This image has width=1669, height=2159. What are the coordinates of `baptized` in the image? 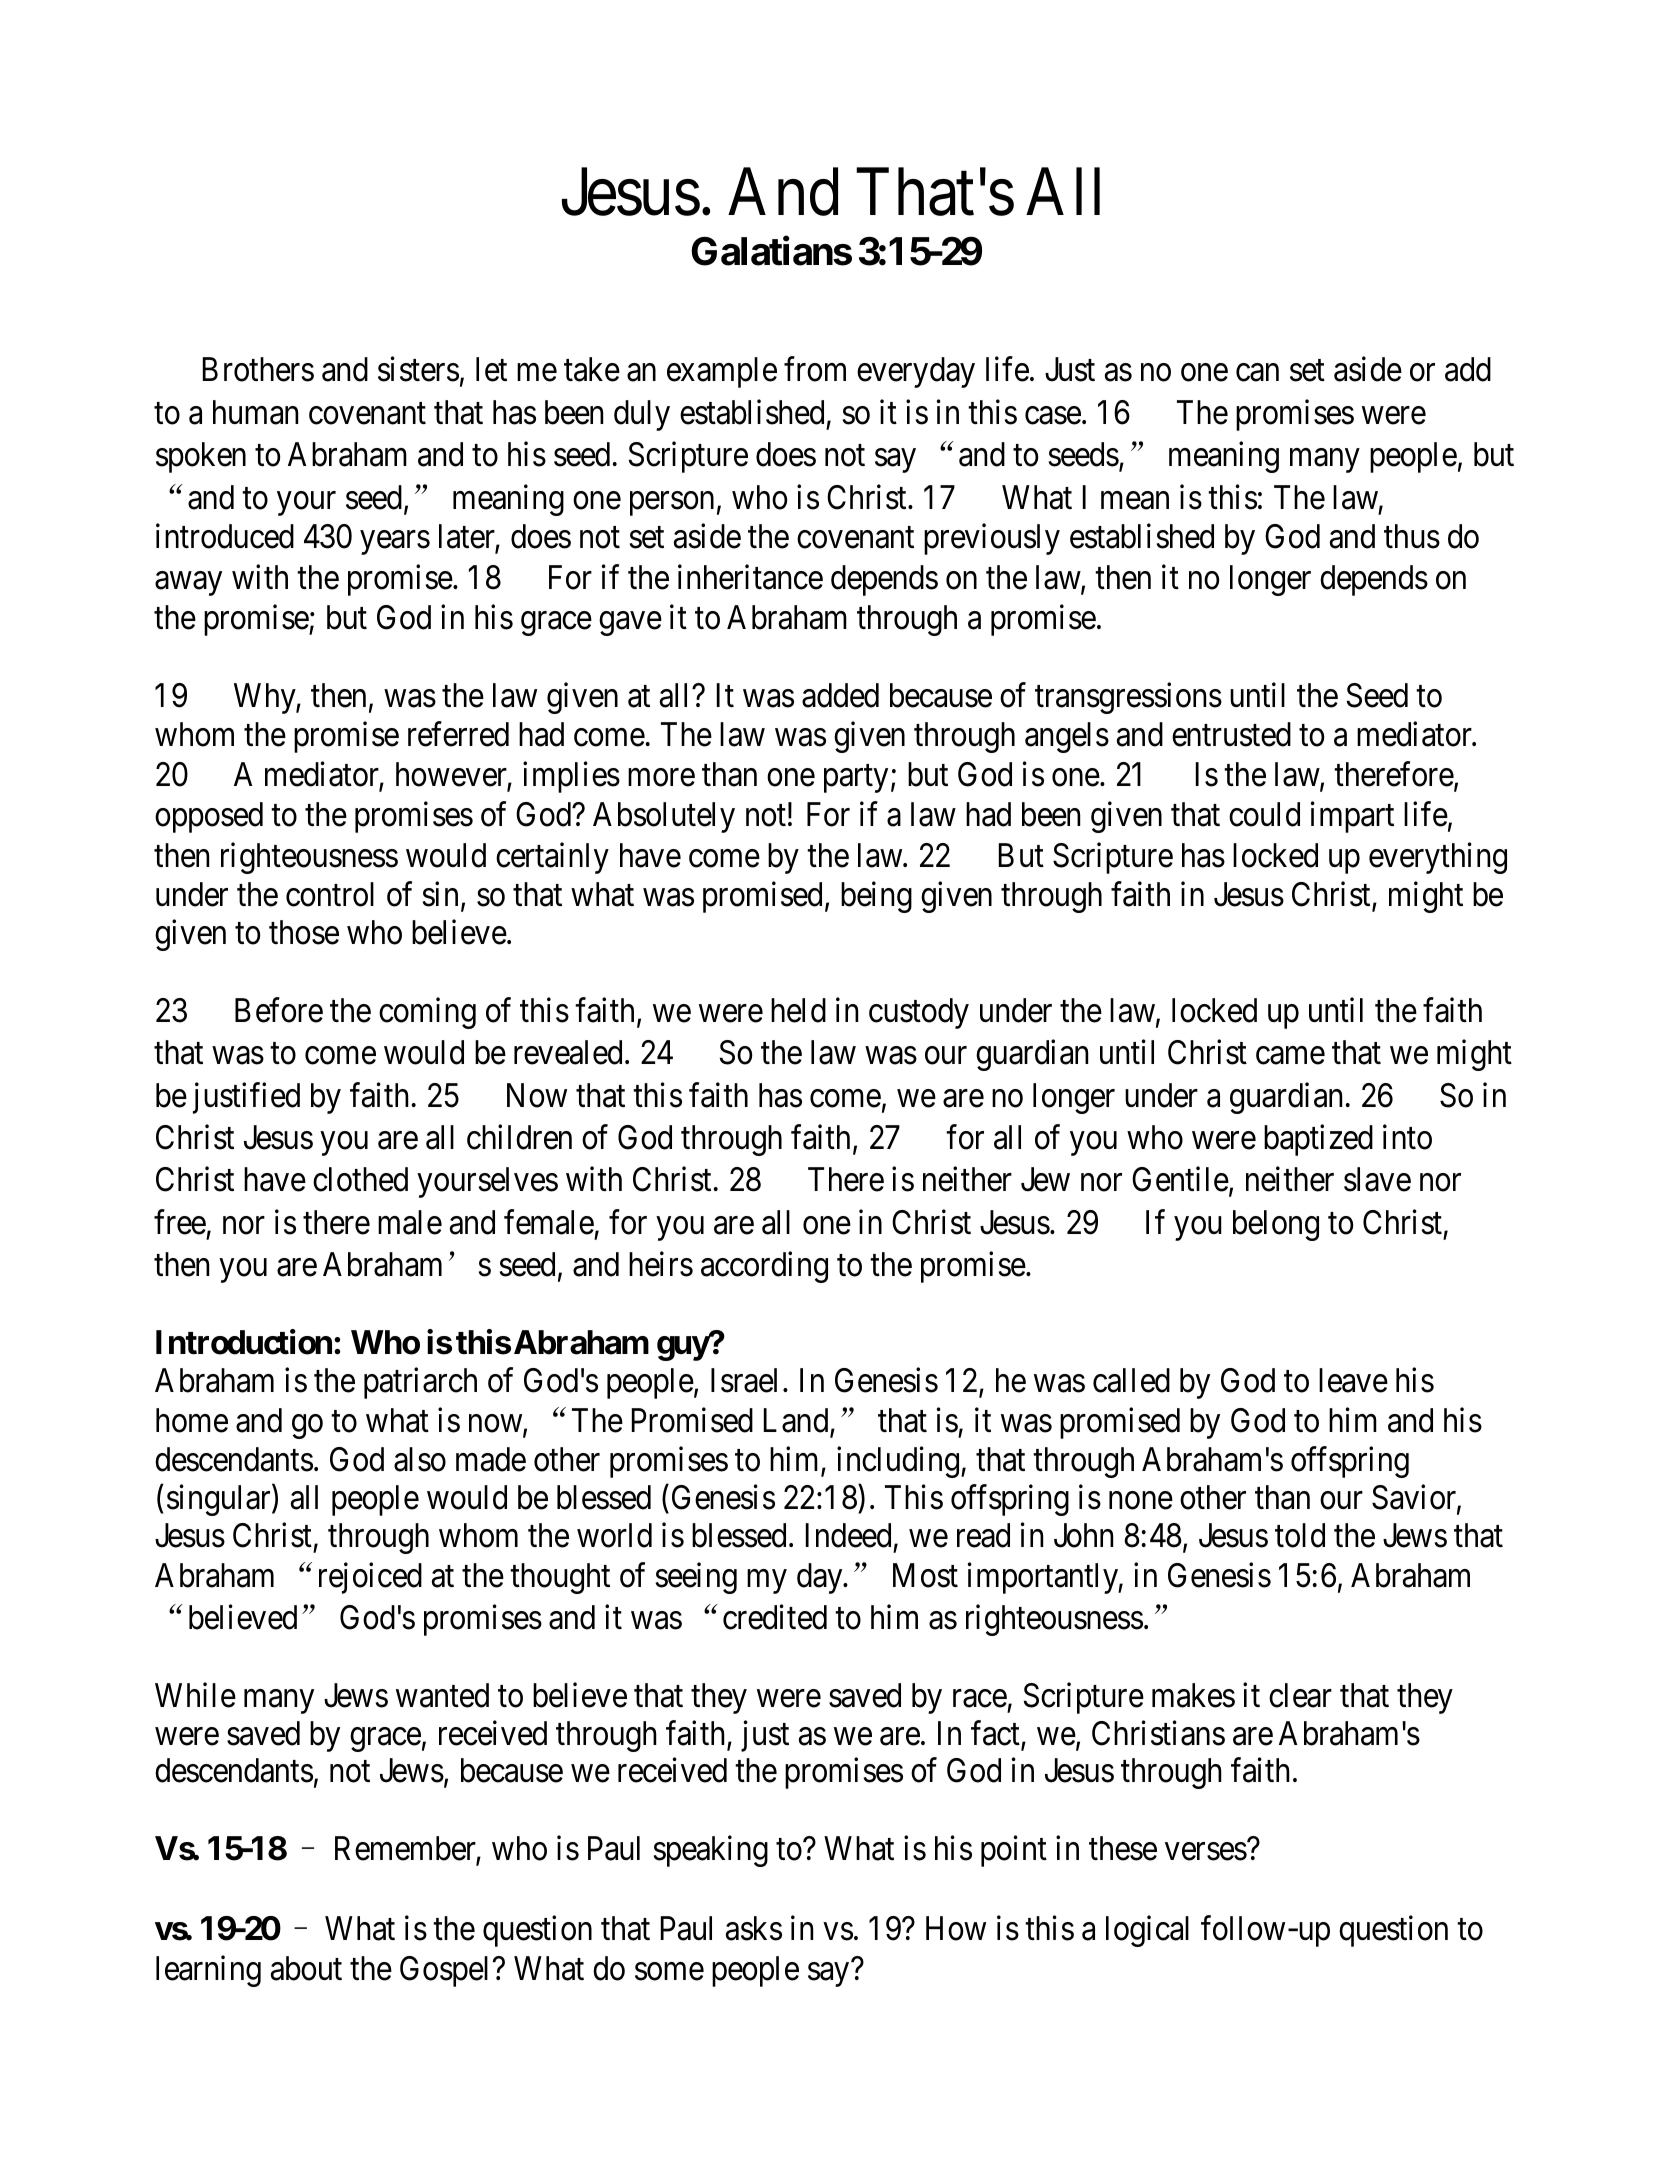 It's located at (1318, 1140).
